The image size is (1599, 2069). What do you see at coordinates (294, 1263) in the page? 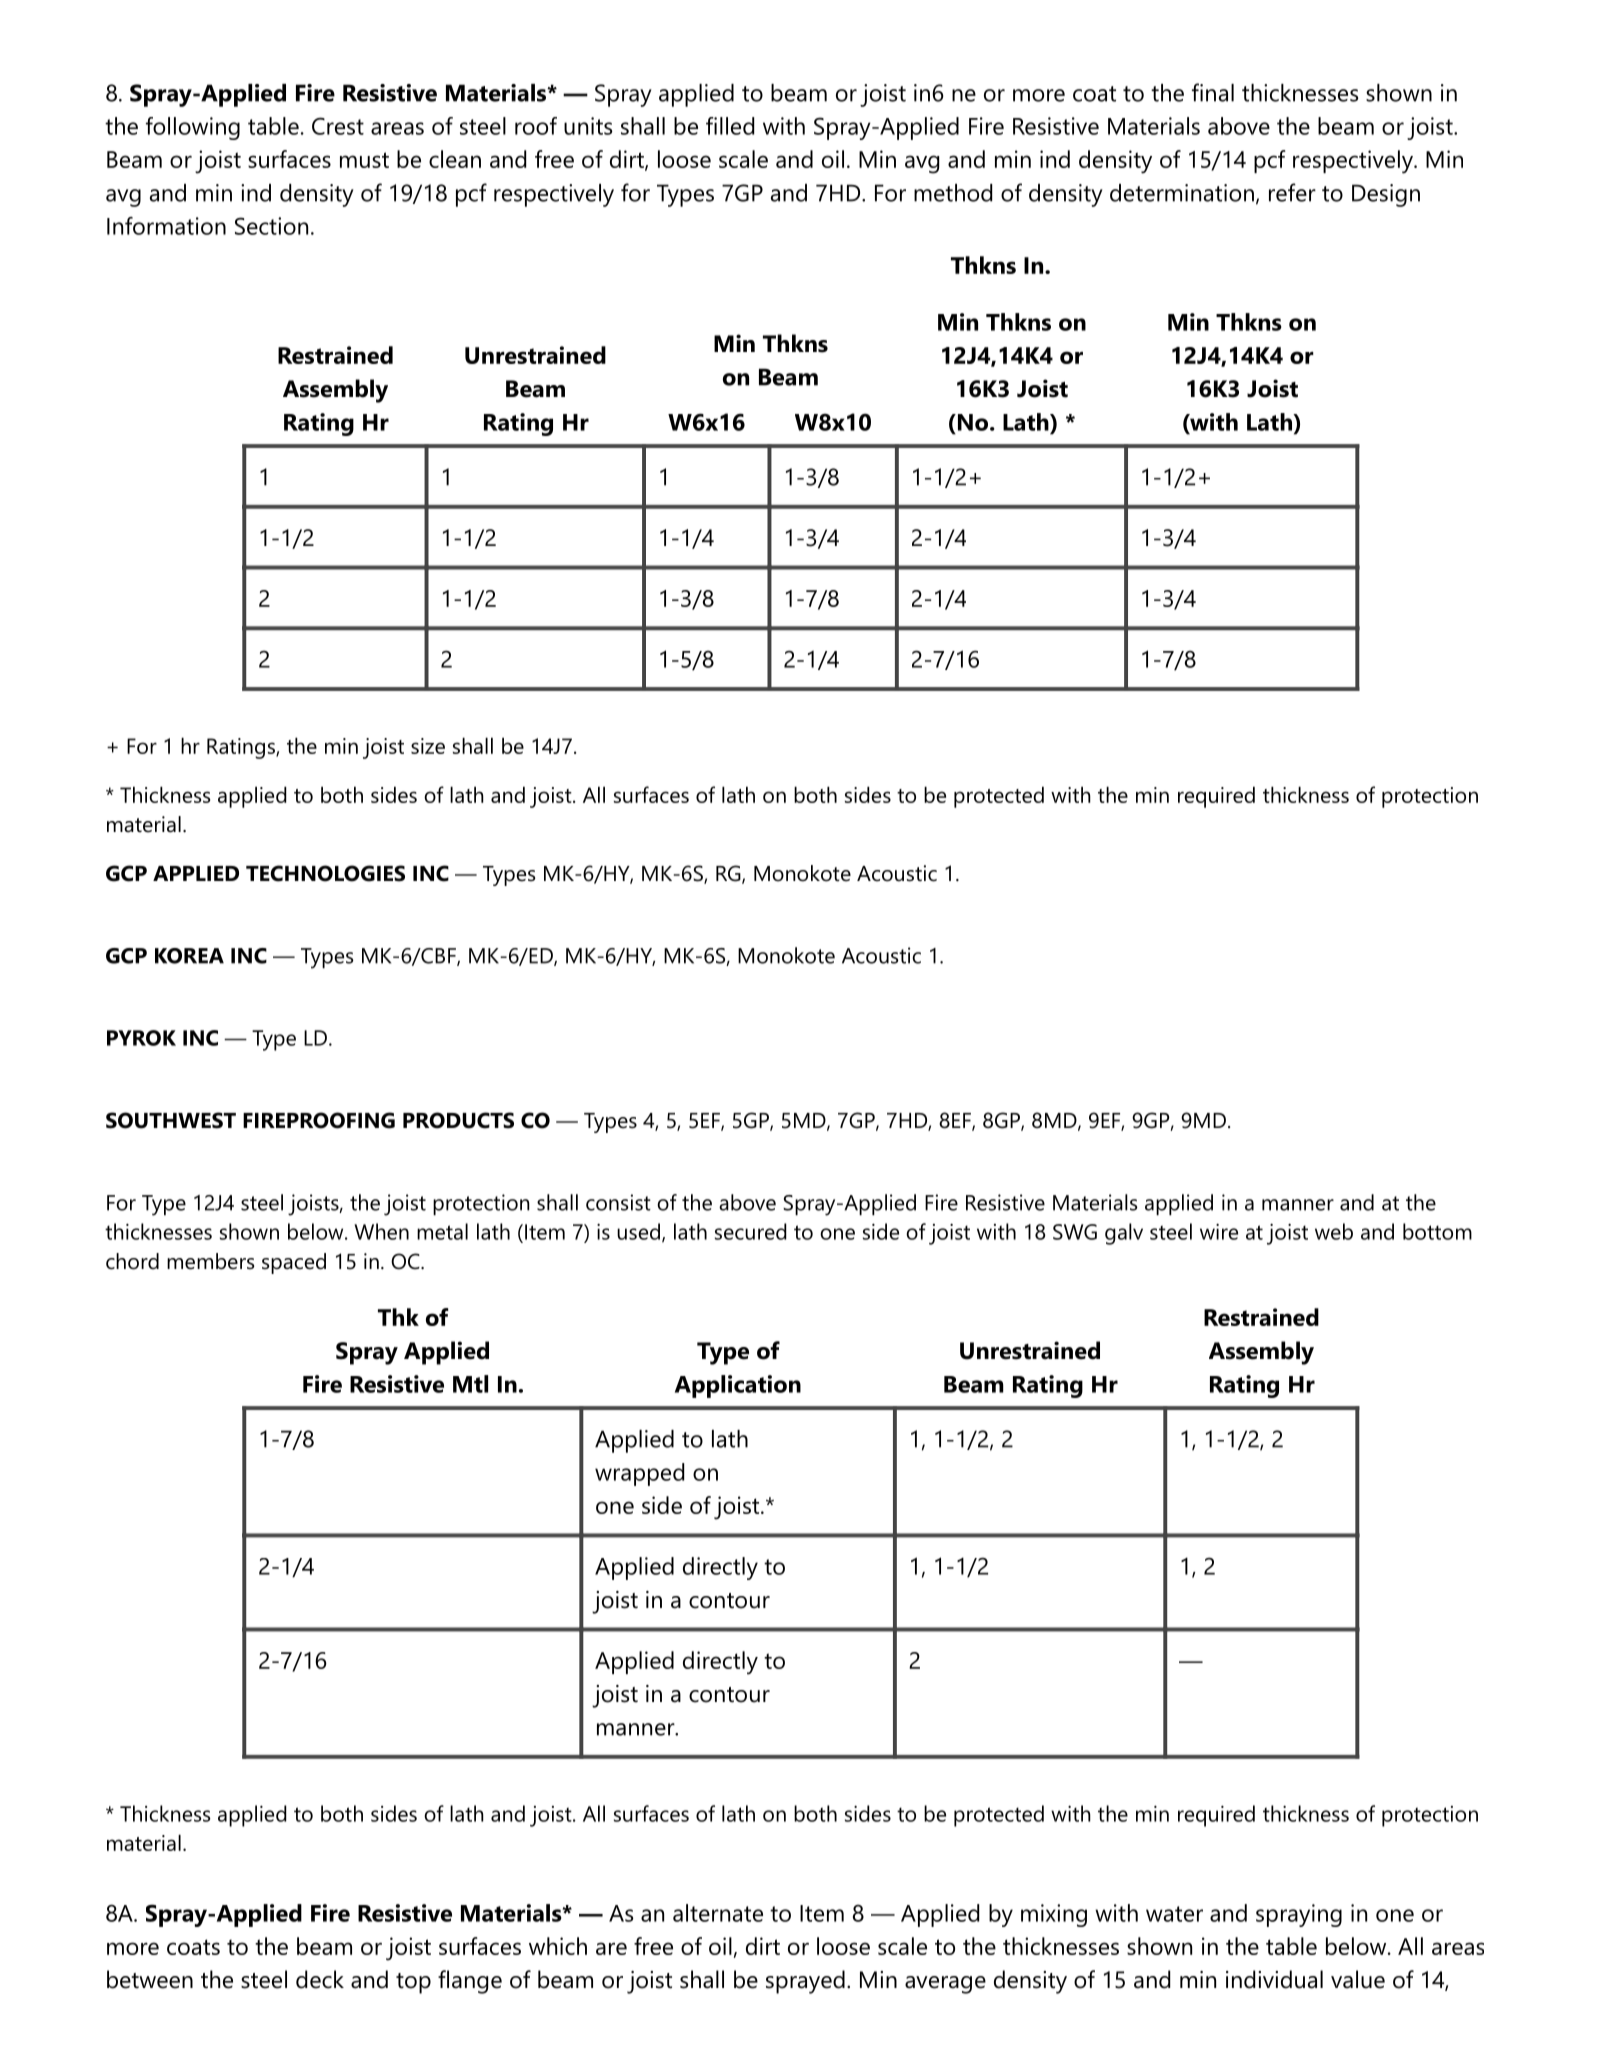
I see `spaced` at bounding box center [294, 1263].
